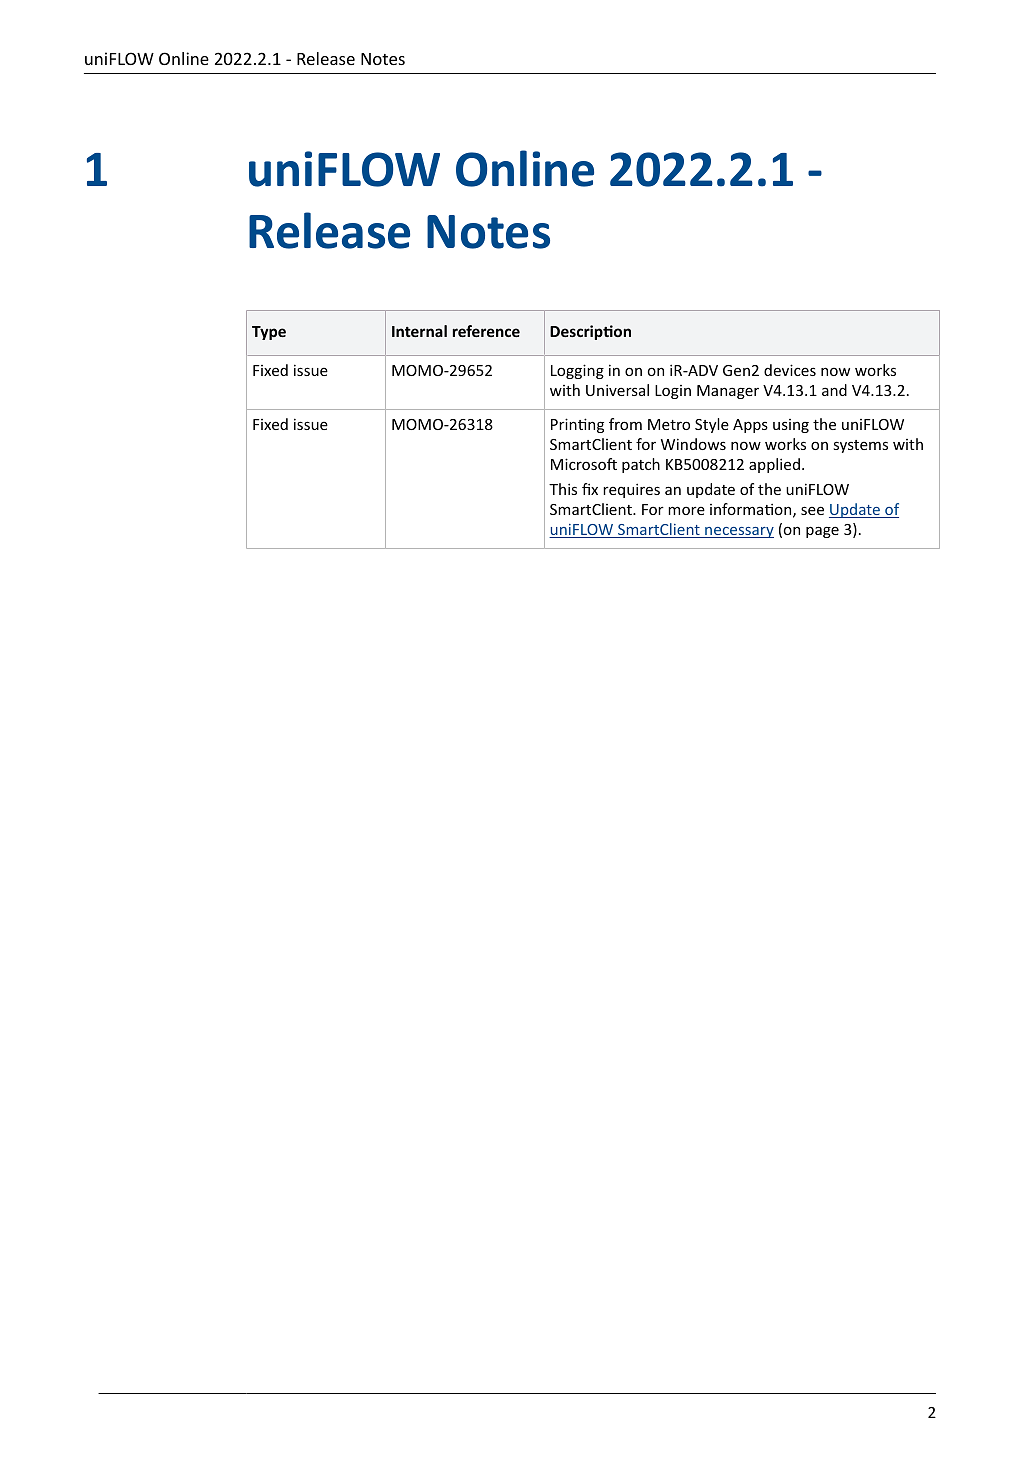 This page has width=1035, height=1464. What do you see at coordinates (577, 425) in the page?
I see `Printing` at bounding box center [577, 425].
